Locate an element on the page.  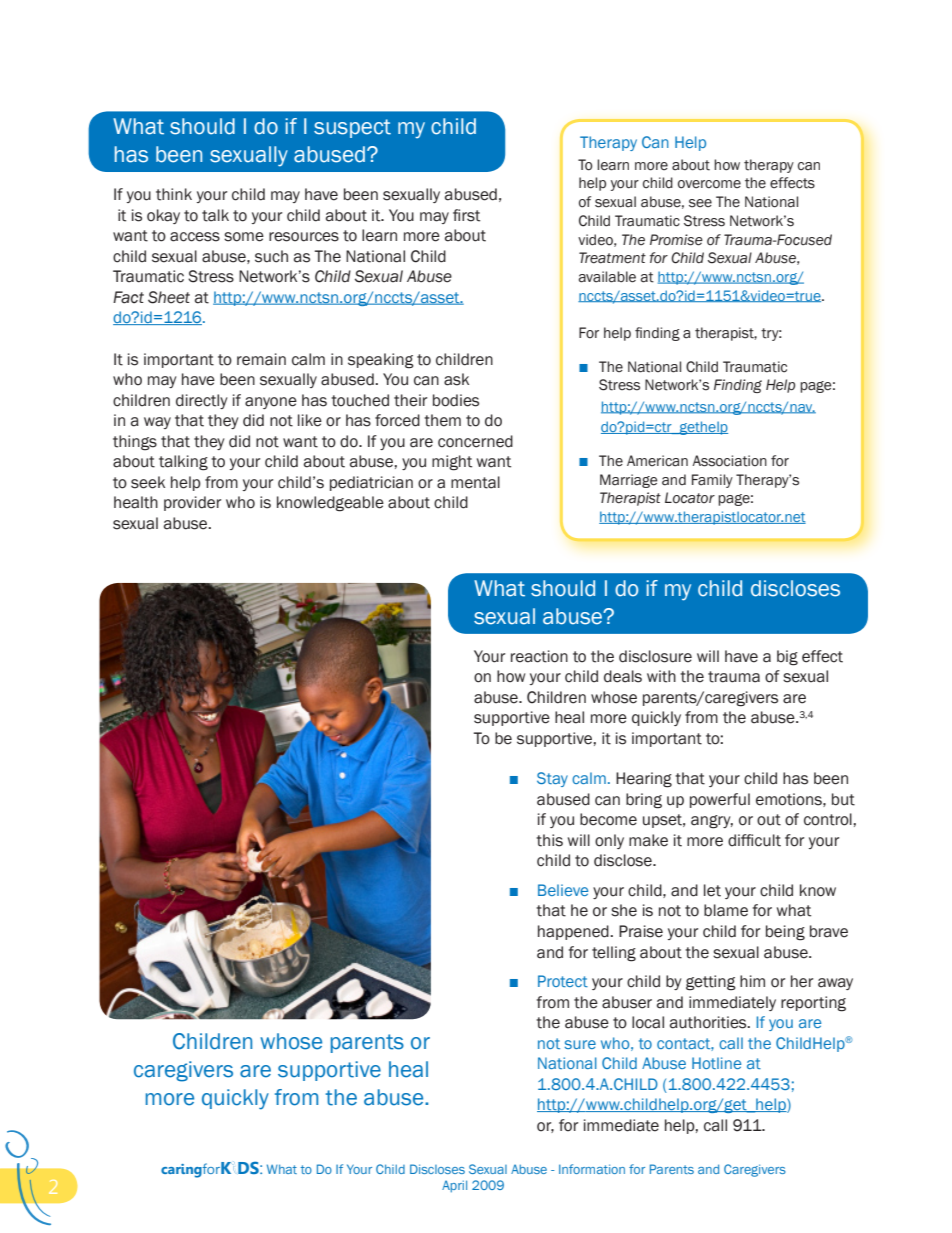
provider is located at coordinates (192, 503).
